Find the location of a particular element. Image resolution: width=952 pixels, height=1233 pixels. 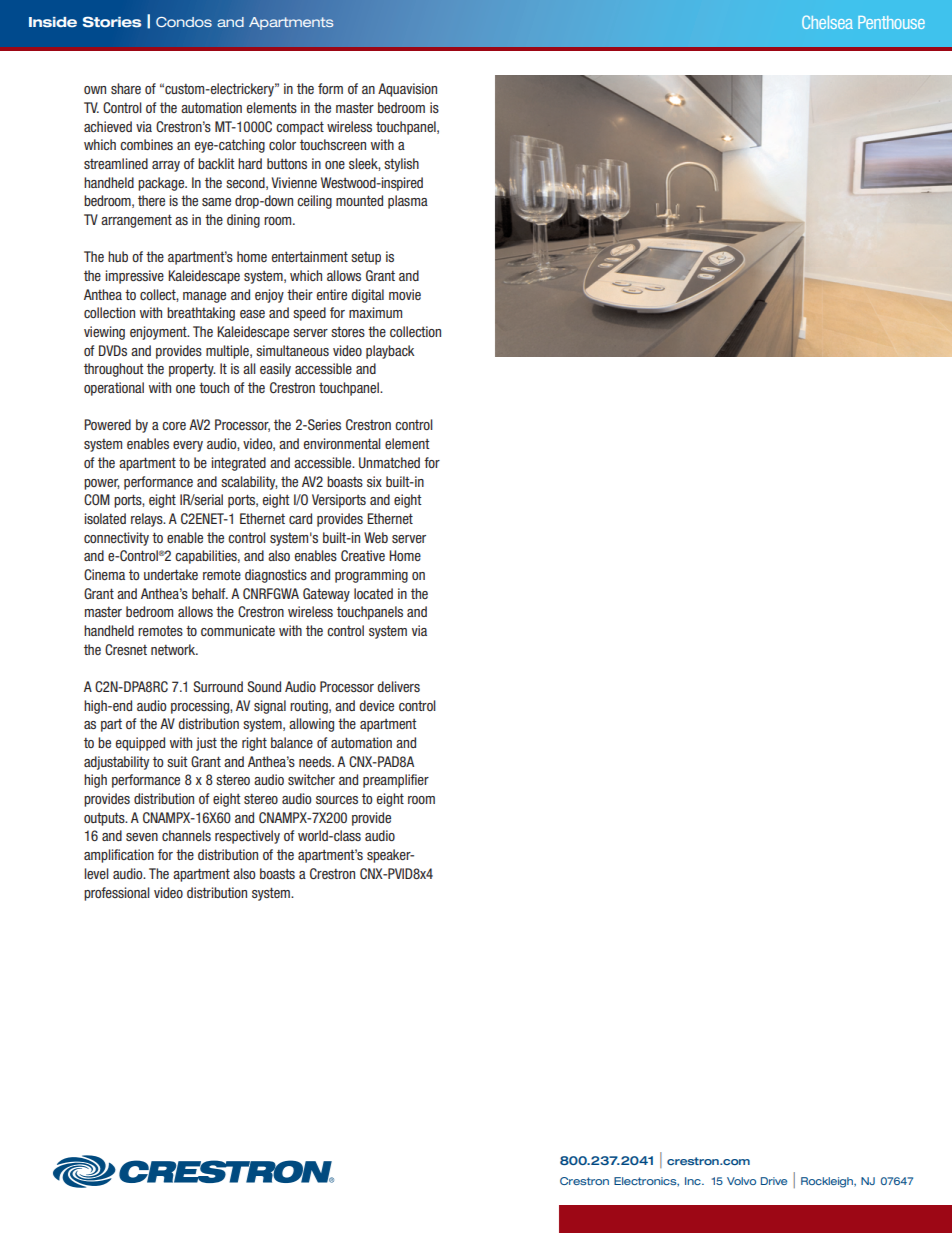

playback is located at coordinates (390, 352).
